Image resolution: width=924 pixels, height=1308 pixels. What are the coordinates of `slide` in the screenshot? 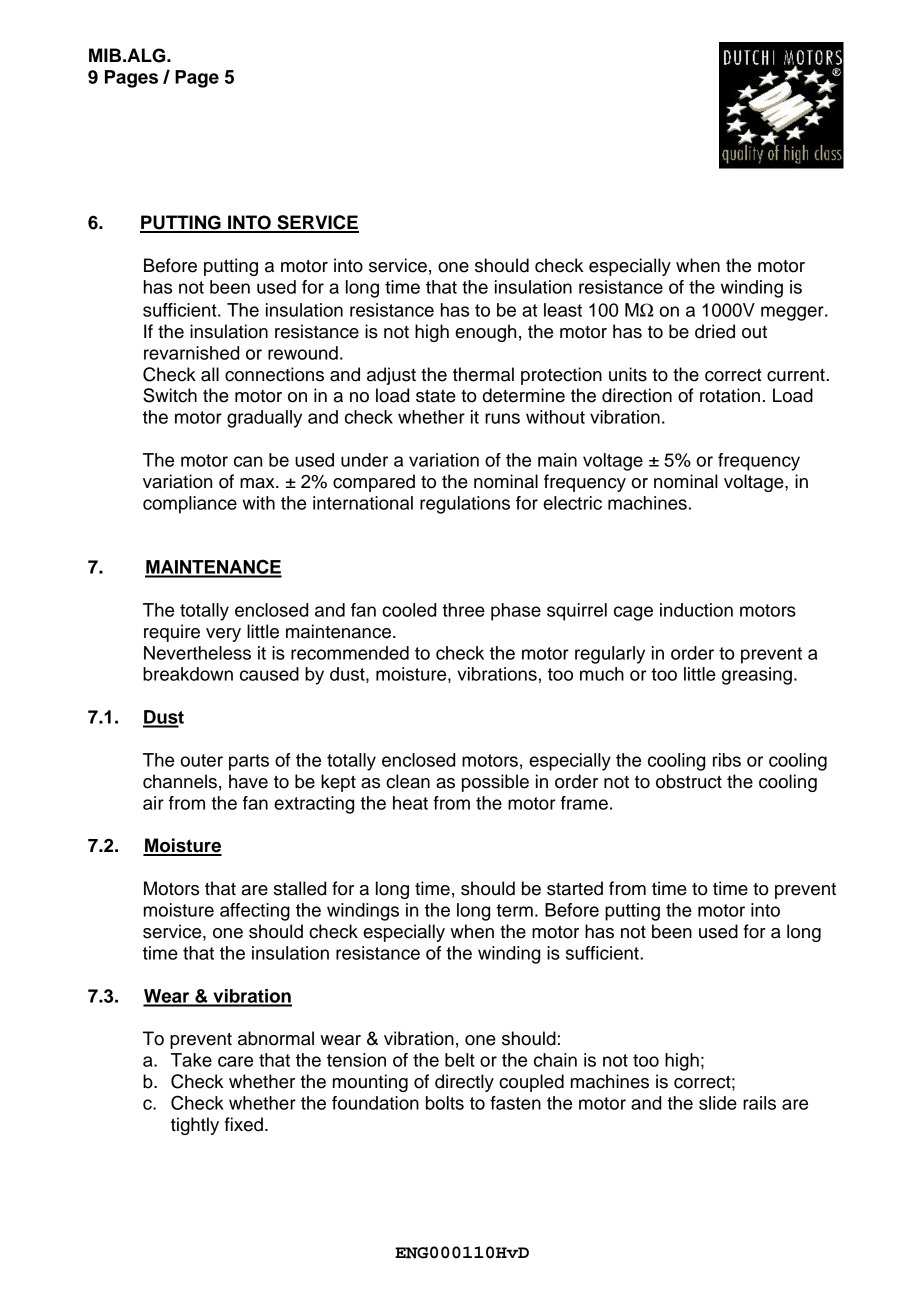 It's located at (718, 1103).
